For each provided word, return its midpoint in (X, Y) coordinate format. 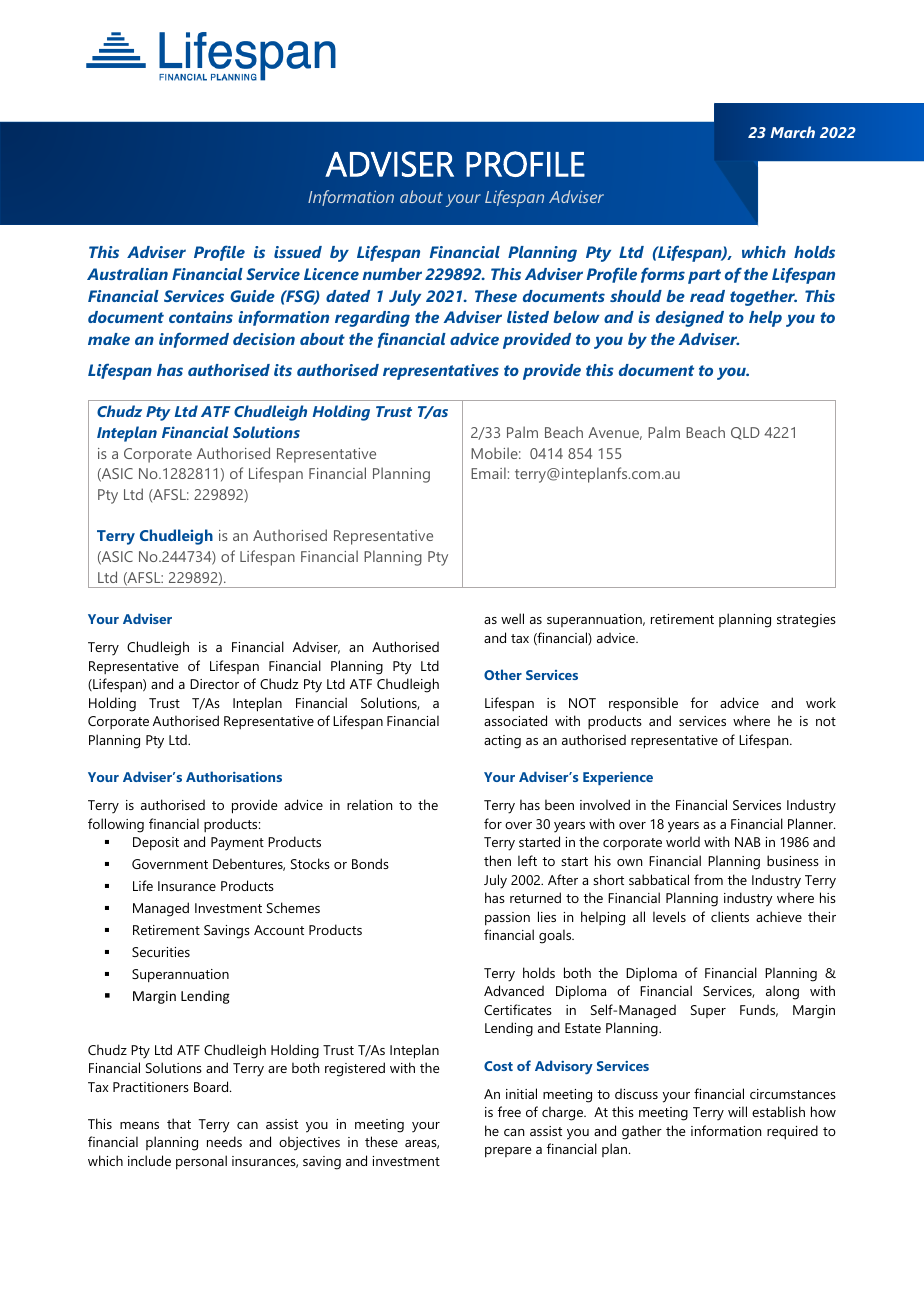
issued (298, 252)
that (179, 1123)
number (392, 274)
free (509, 1111)
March (793, 132)
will (737, 1111)
